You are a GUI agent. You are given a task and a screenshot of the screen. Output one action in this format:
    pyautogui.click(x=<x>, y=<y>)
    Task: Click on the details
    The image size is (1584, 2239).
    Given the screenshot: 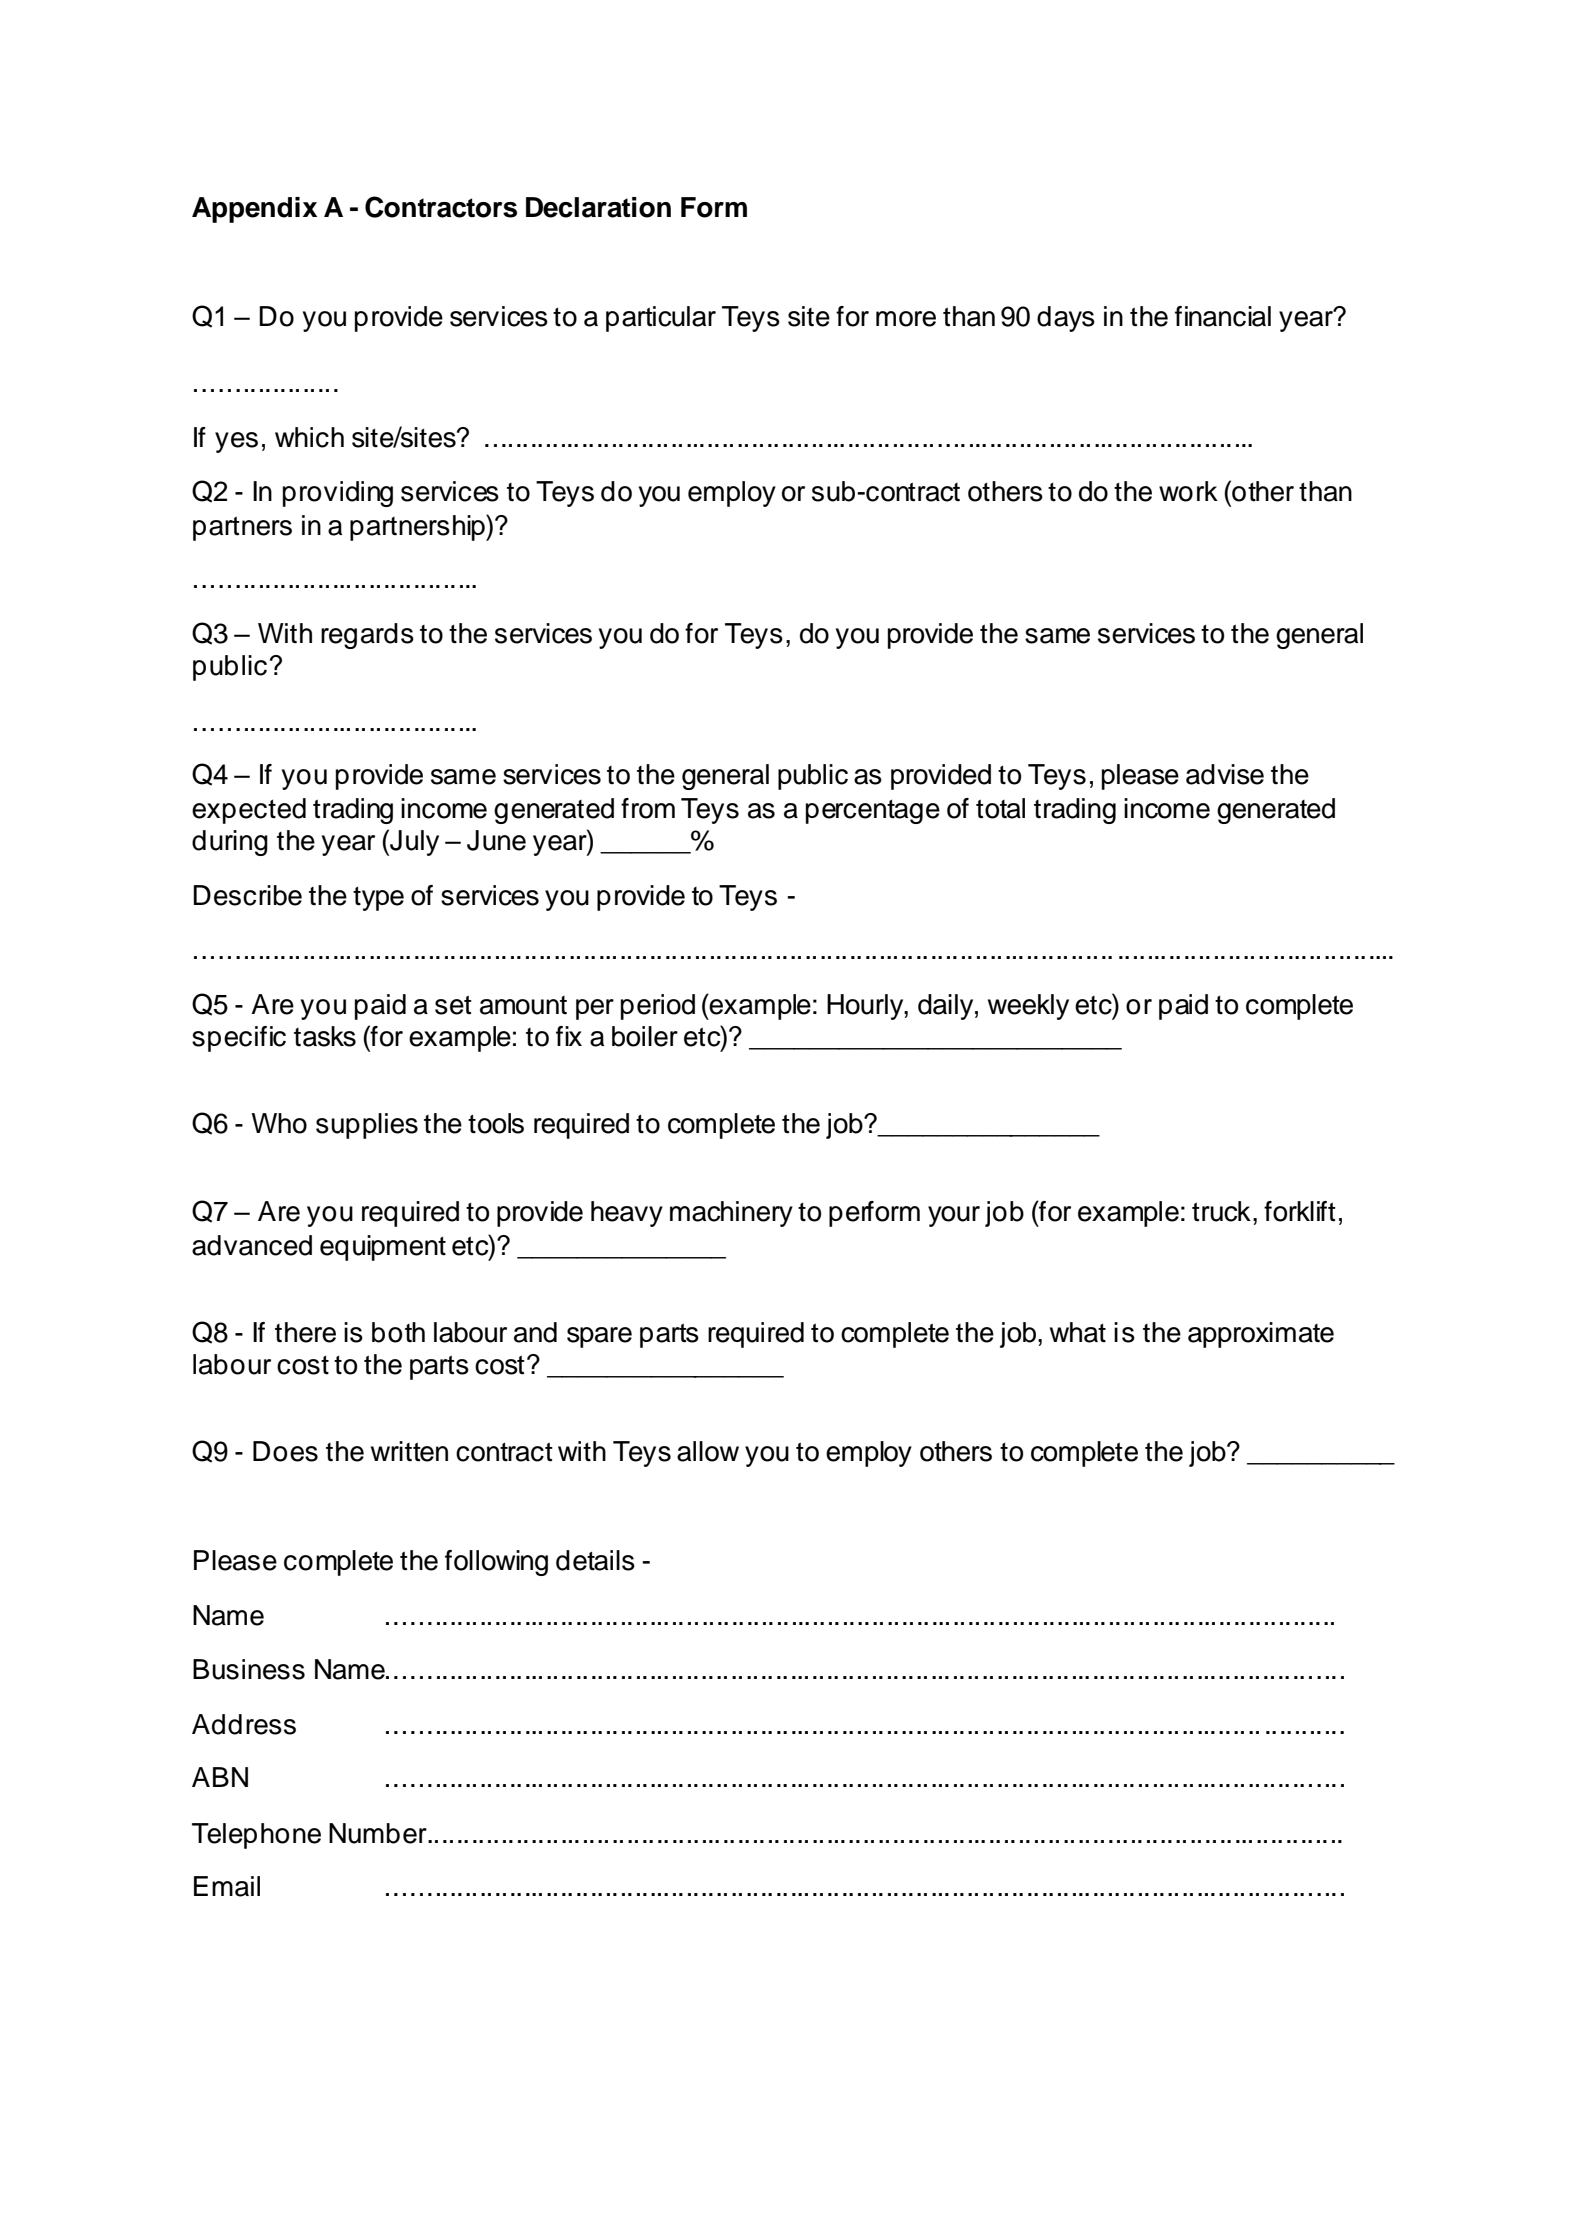 What is the action you would take?
    pyautogui.click(x=595, y=1560)
